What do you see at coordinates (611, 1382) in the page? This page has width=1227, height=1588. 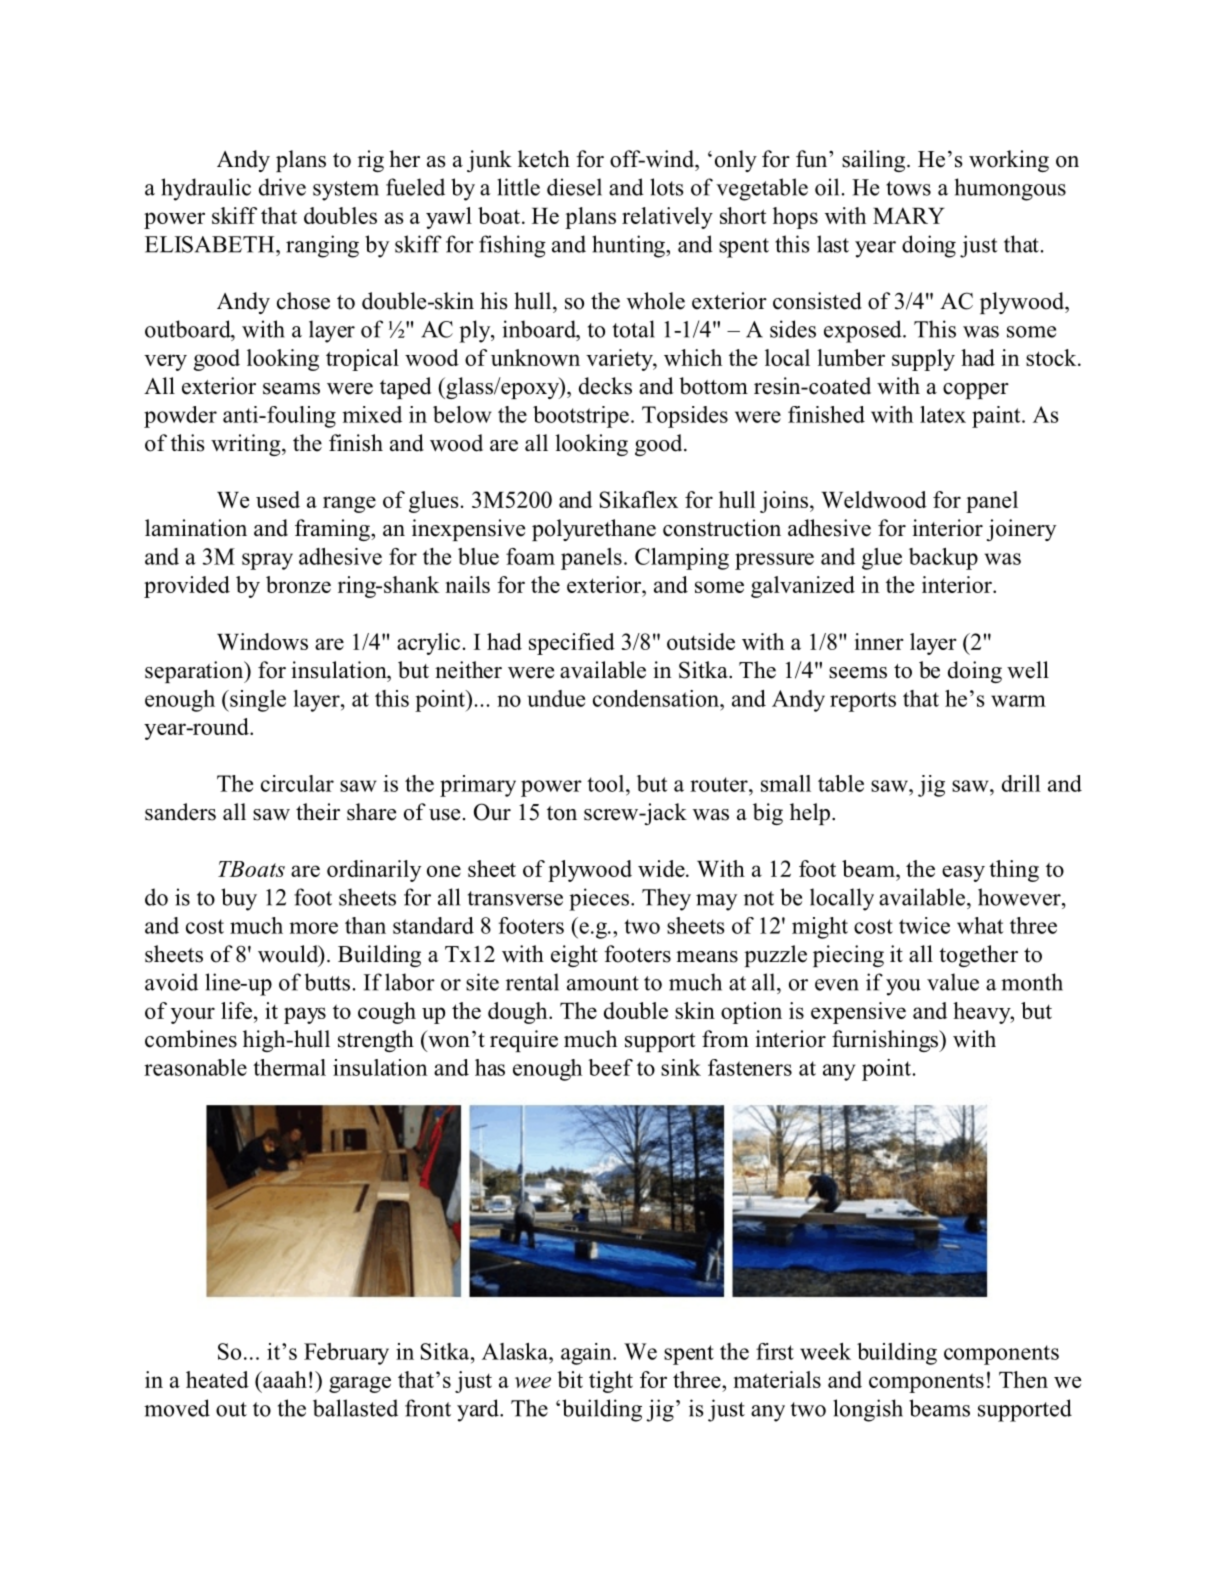 I see `tight` at bounding box center [611, 1382].
